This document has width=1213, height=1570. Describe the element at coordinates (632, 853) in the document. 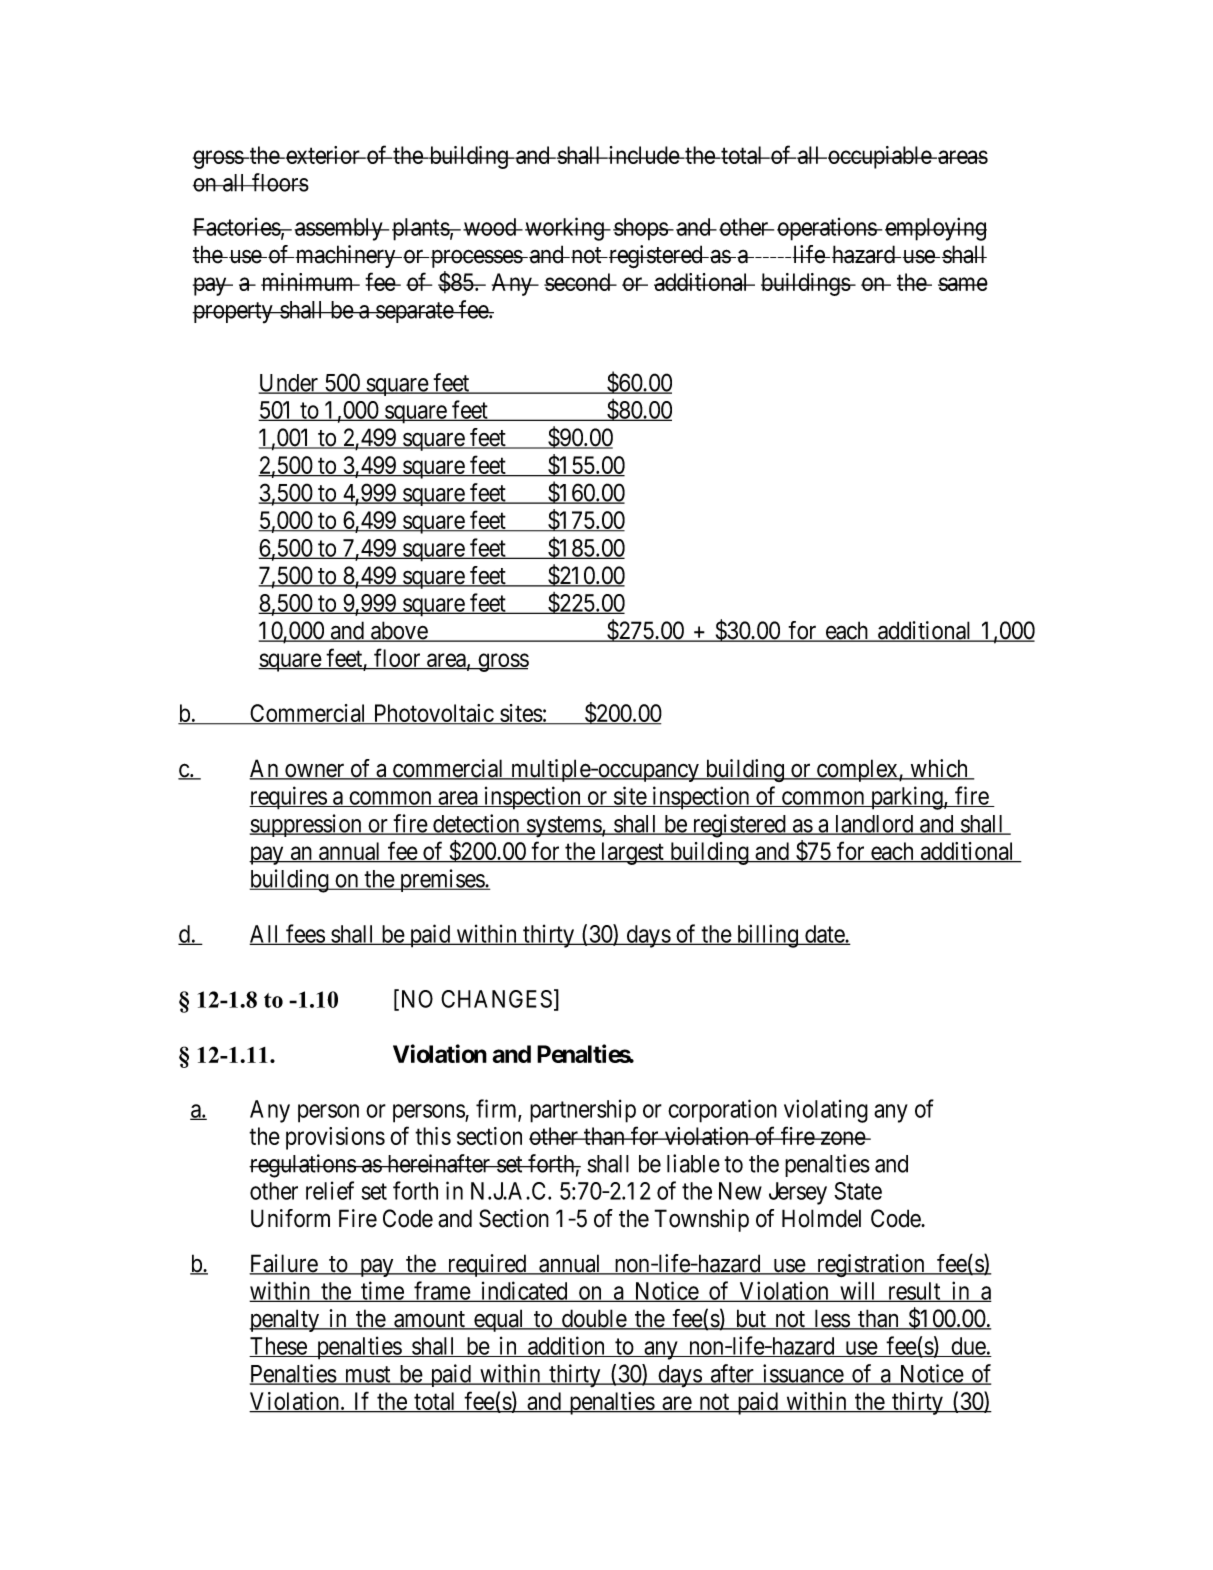

I see `largest` at that location.
